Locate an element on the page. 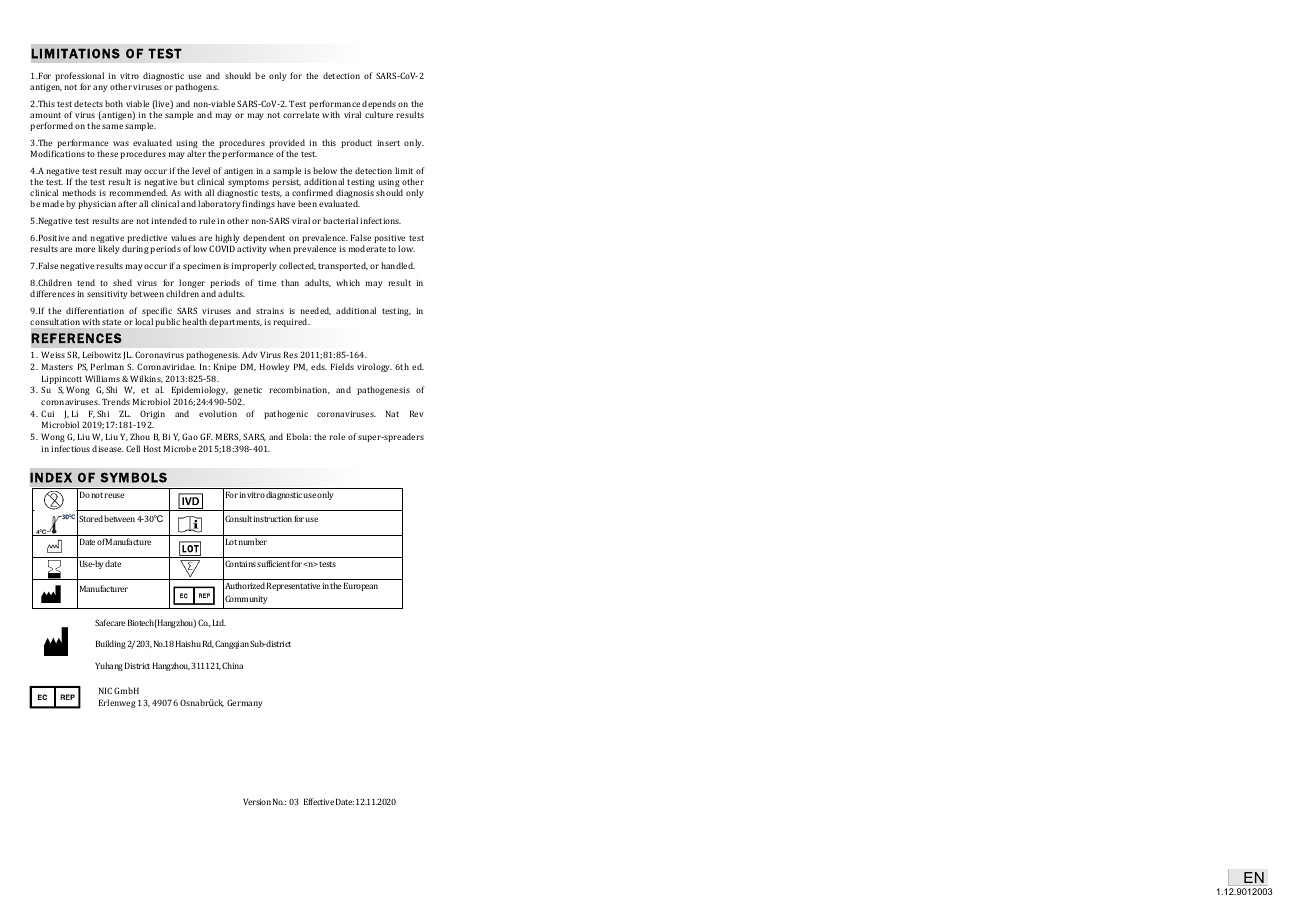 This document has width=1308, height=924. role is located at coordinates (337, 436).
